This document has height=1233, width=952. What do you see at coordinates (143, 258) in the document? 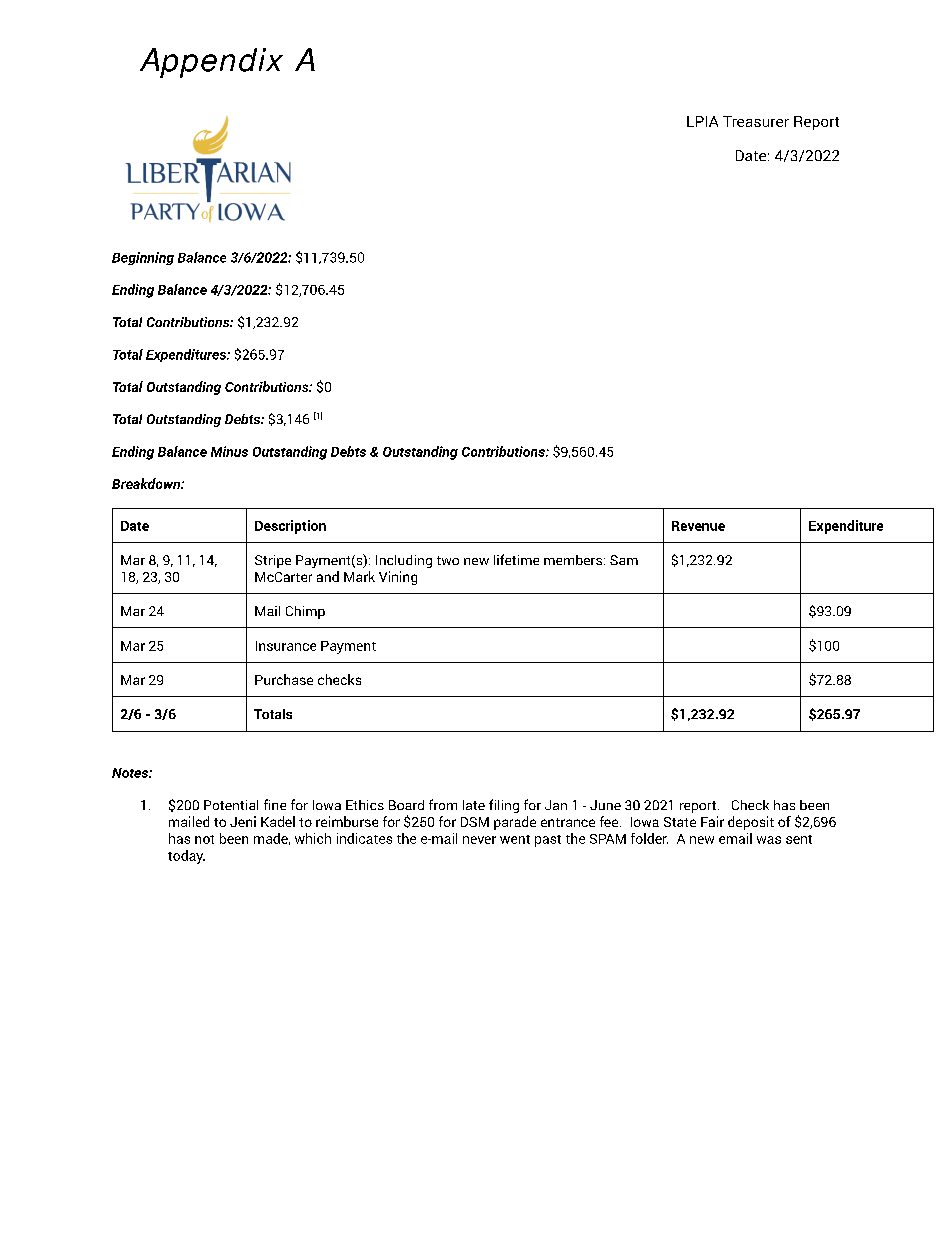
I see `Beginning` at bounding box center [143, 258].
